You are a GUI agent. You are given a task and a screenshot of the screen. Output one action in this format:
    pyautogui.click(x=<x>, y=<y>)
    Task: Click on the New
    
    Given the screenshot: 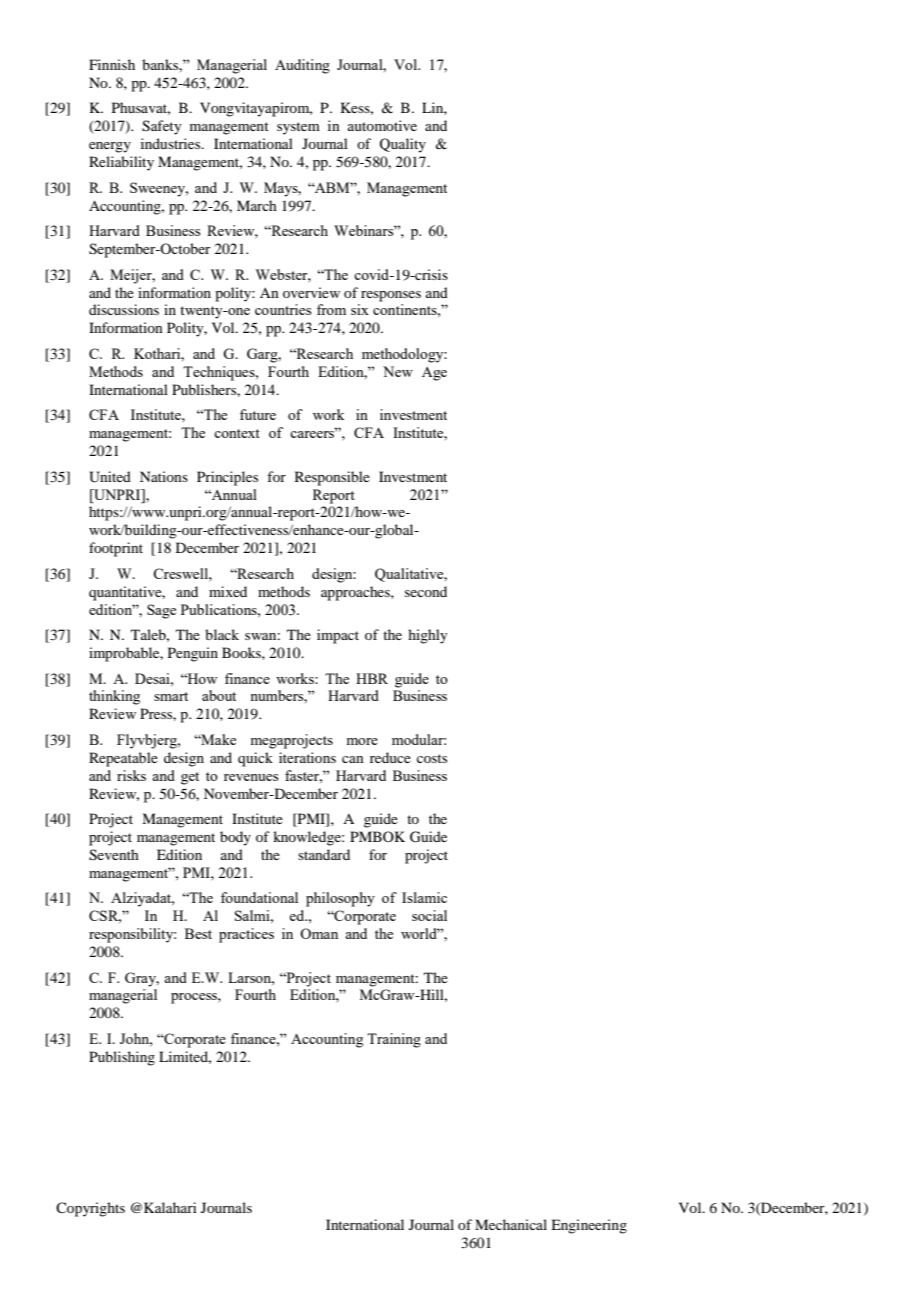 What is the action you would take?
    pyautogui.click(x=398, y=371)
